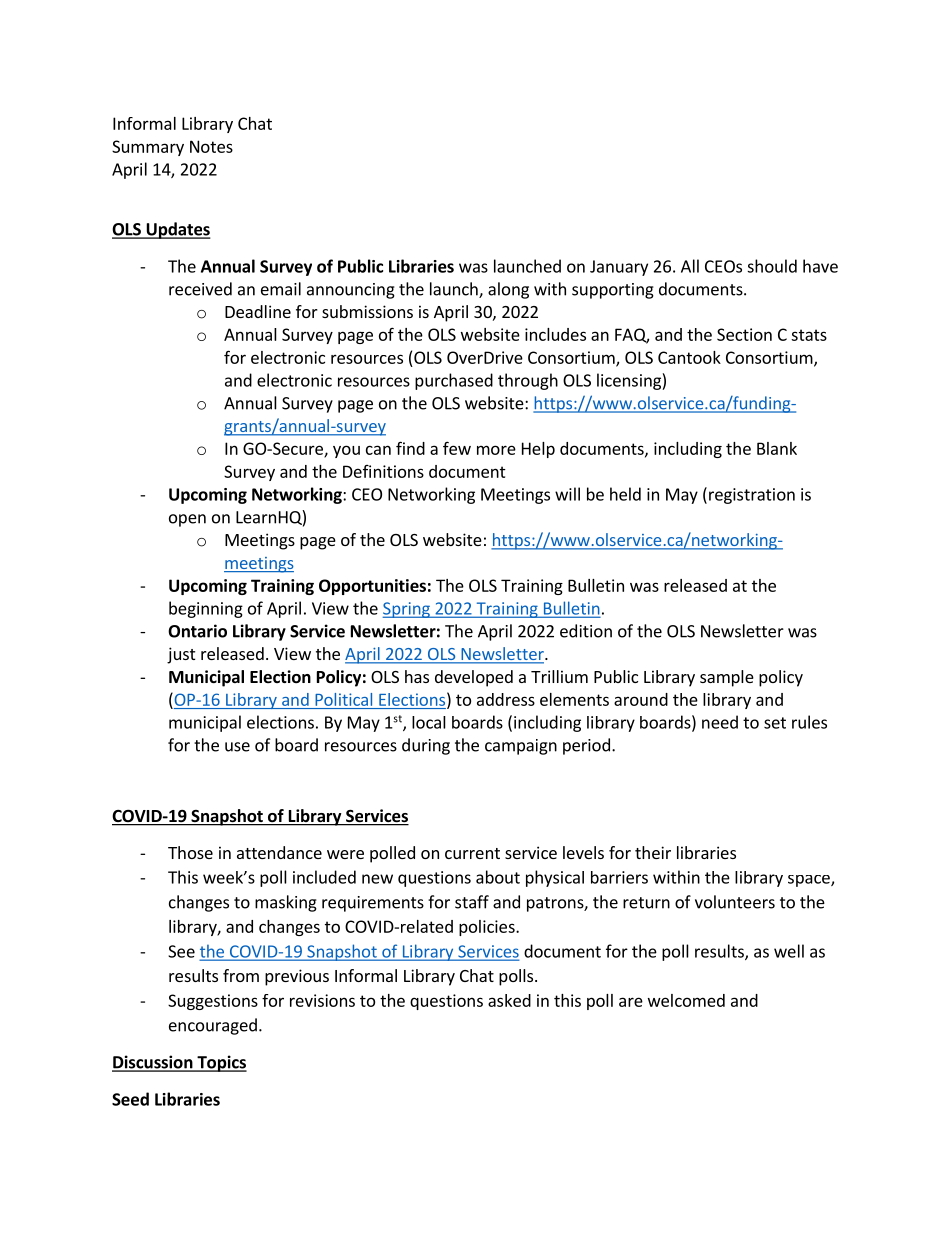 Image resolution: width=952 pixels, height=1233 pixels. Describe the element at coordinates (407, 610) in the image. I see `Spring` at that location.
